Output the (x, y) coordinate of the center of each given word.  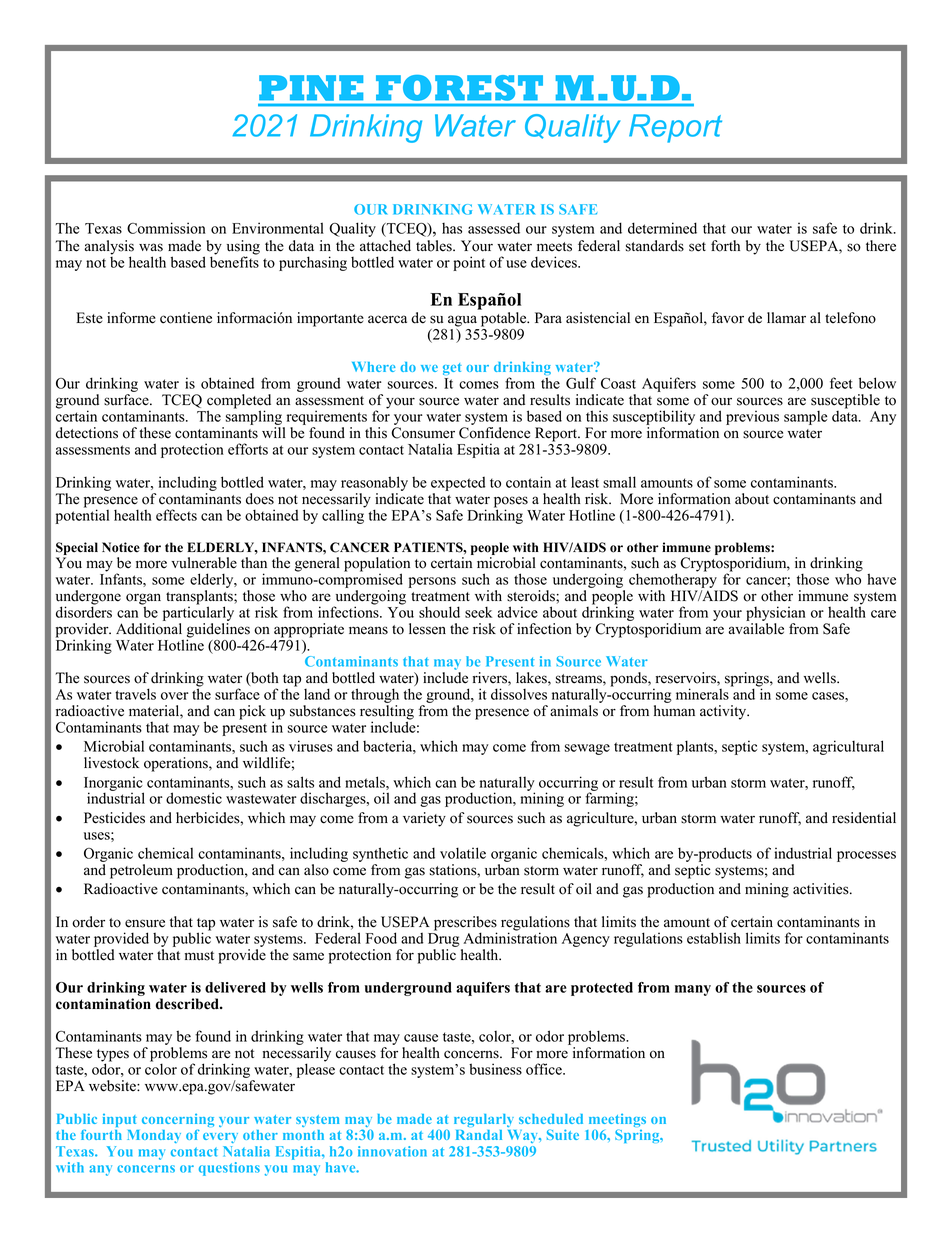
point (469, 263)
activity (724, 712)
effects (176, 515)
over (175, 696)
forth (725, 246)
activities (822, 889)
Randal (479, 1135)
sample (805, 418)
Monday (154, 1136)
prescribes (465, 924)
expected (458, 484)
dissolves (519, 694)
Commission (166, 228)
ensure (145, 923)
